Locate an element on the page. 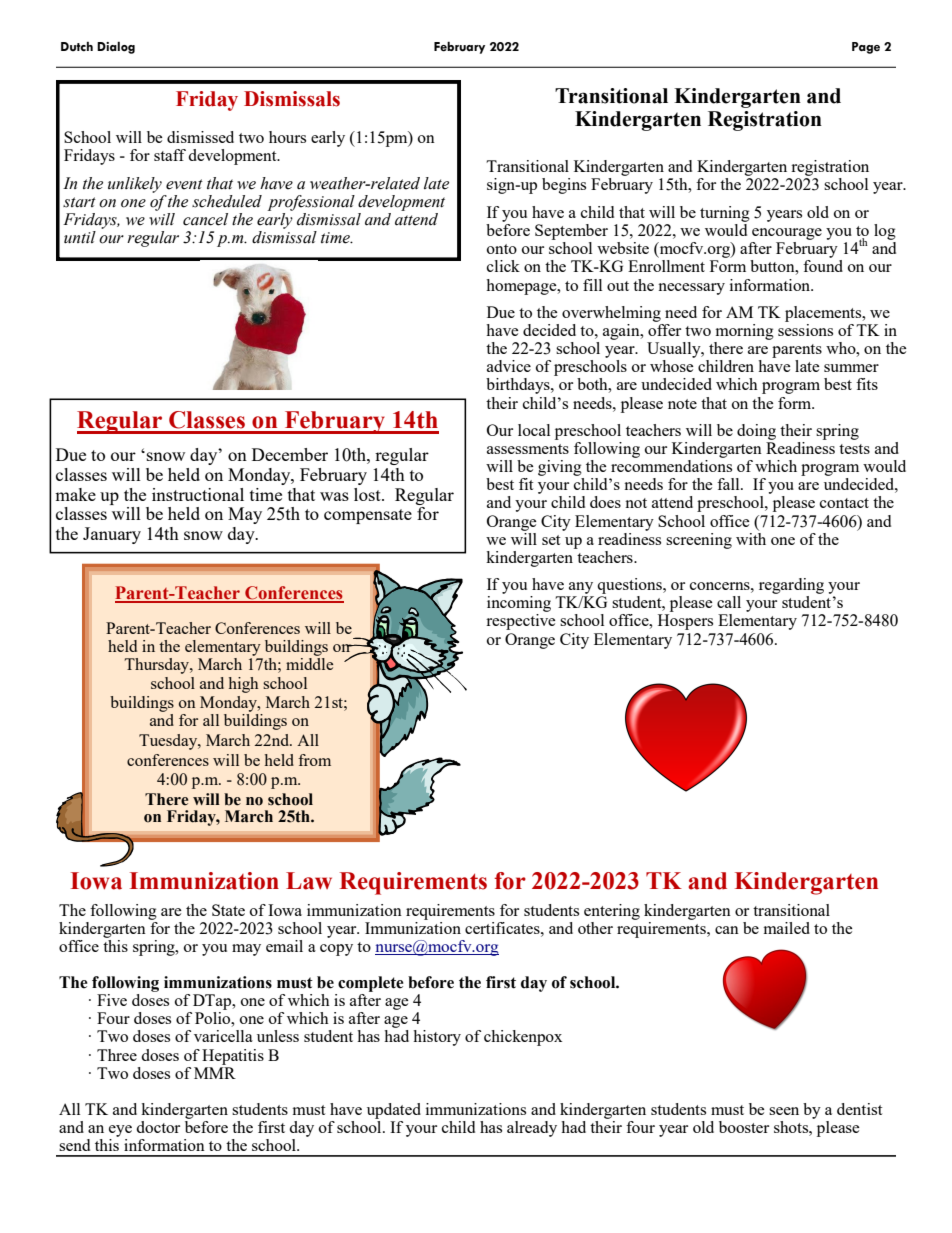 This image has height=1233, width=952. cancel is located at coordinates (205, 219).
